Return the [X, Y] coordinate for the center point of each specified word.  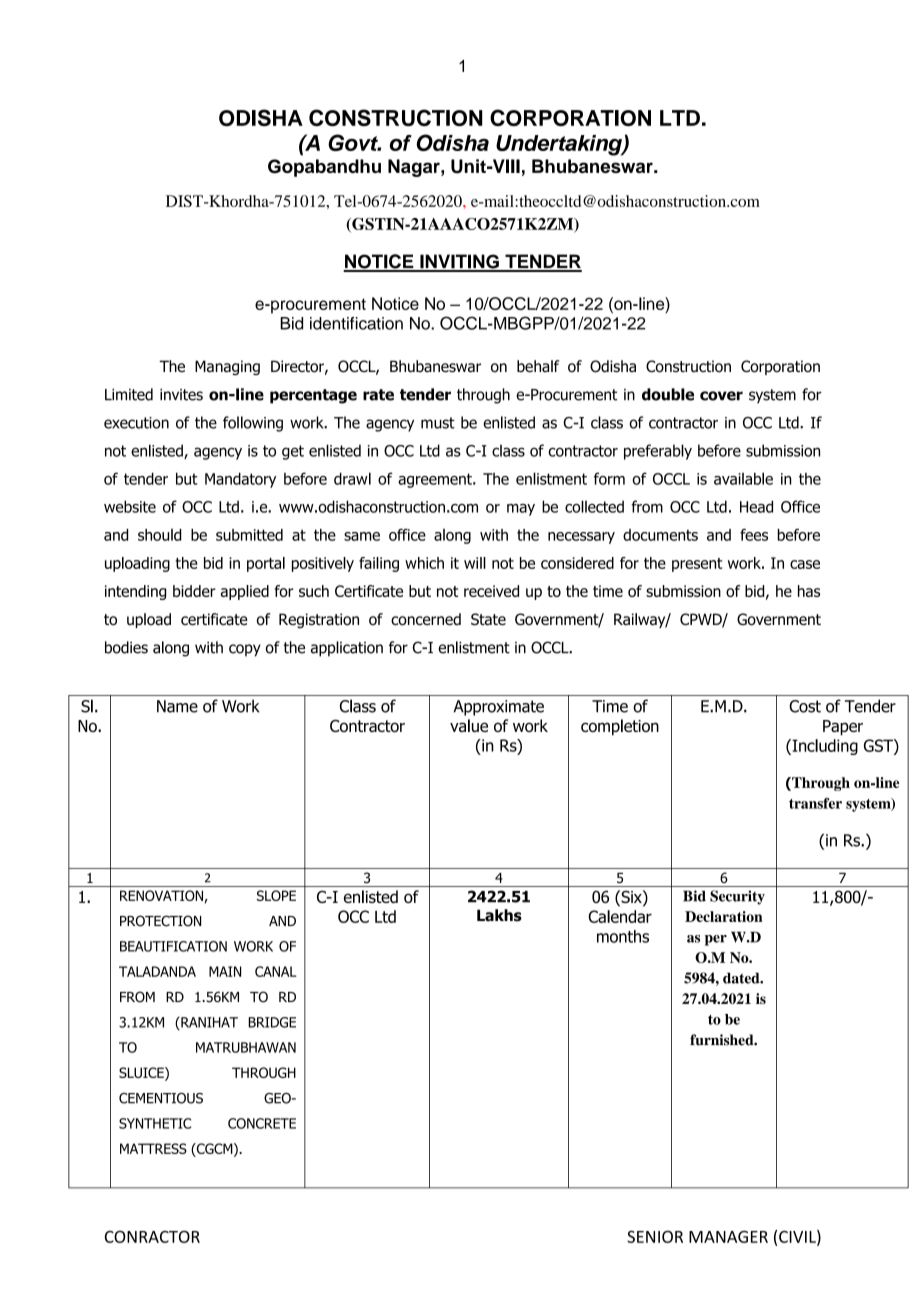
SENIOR [655, 1236]
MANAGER [728, 1237]
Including [824, 747]
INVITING [459, 262]
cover [721, 396]
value [469, 725]
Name [177, 706]
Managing [227, 367]
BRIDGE [272, 1022]
